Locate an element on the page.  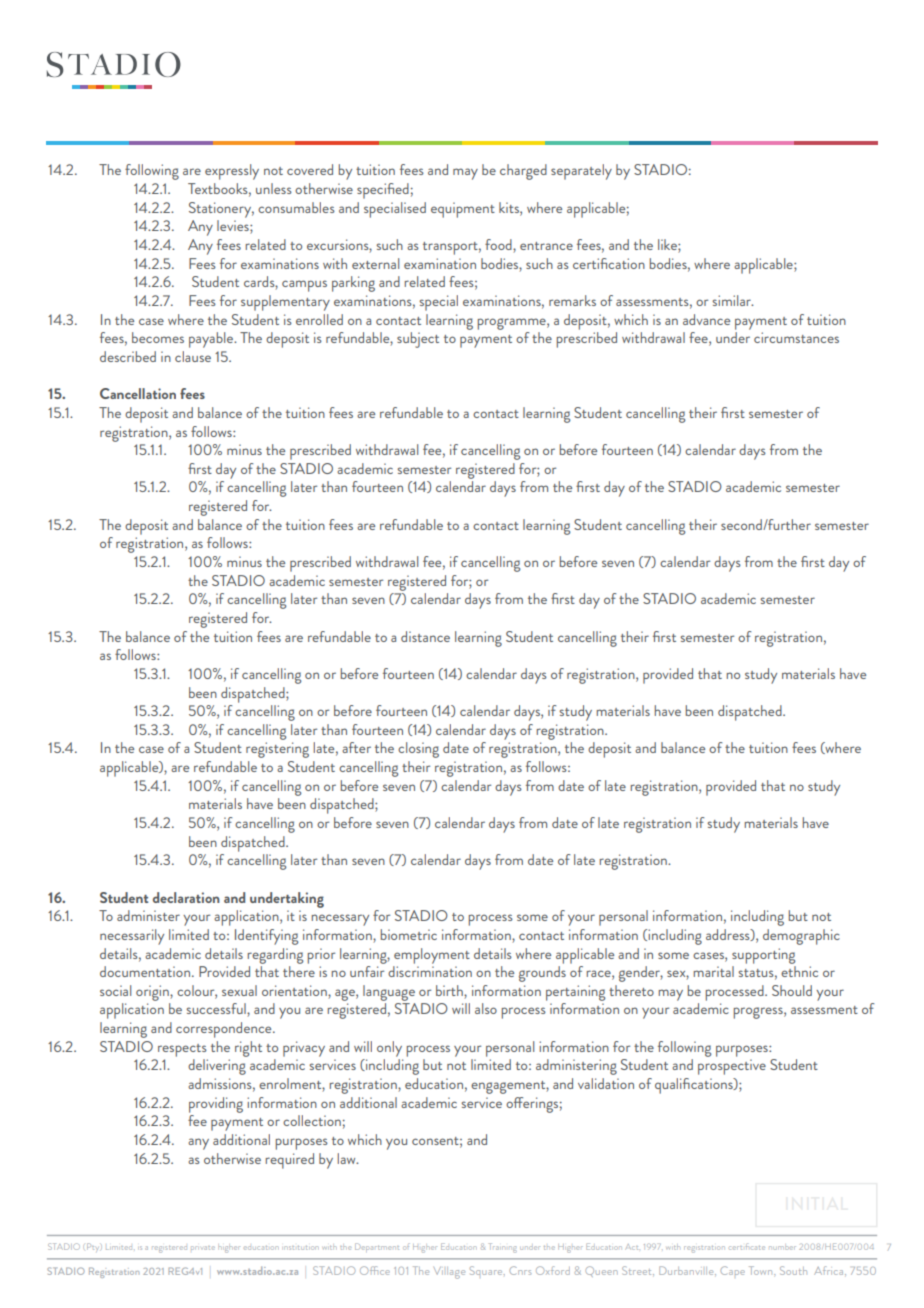
address is located at coordinates (729, 935).
